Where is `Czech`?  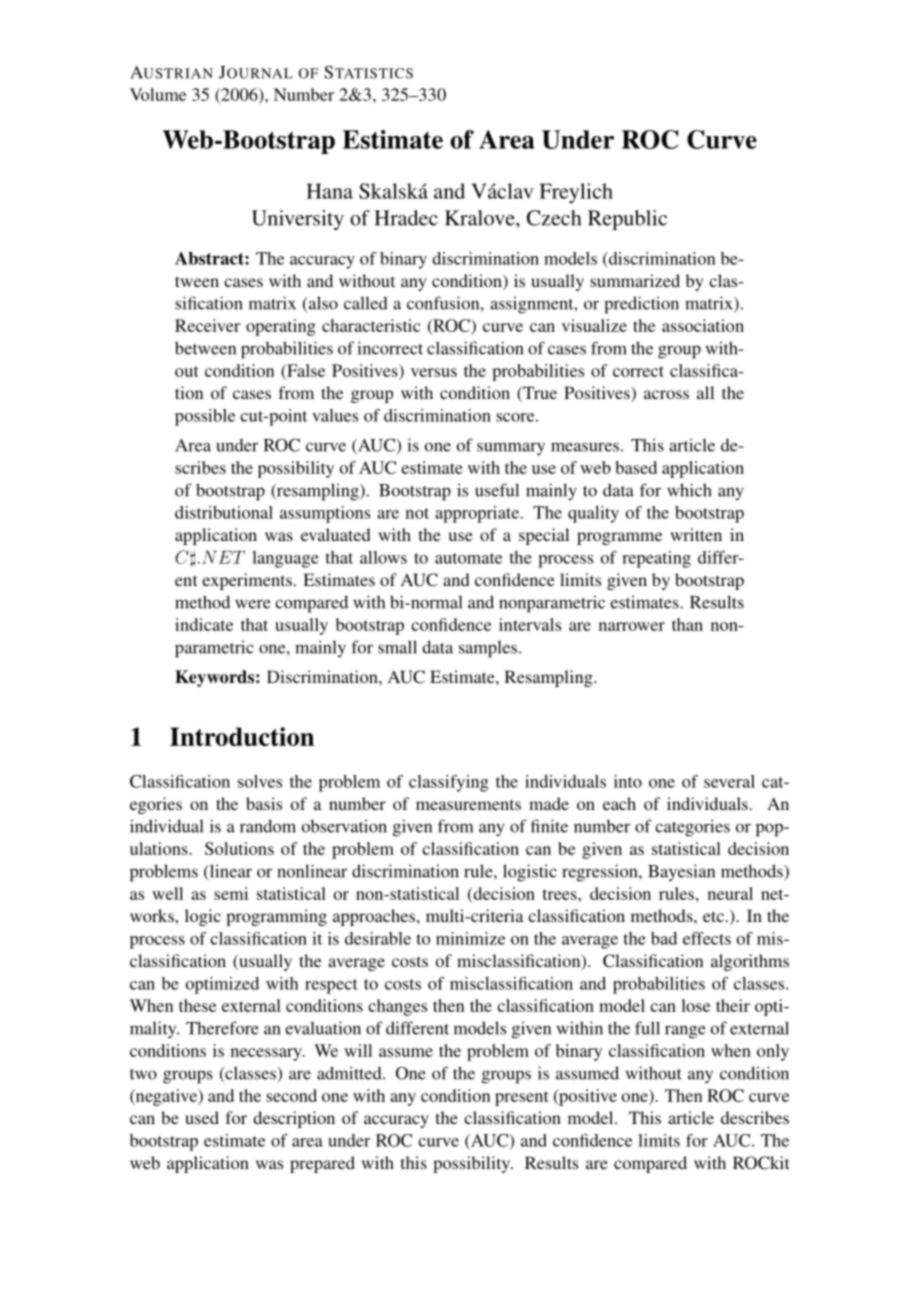
Czech is located at coordinates (554, 218).
